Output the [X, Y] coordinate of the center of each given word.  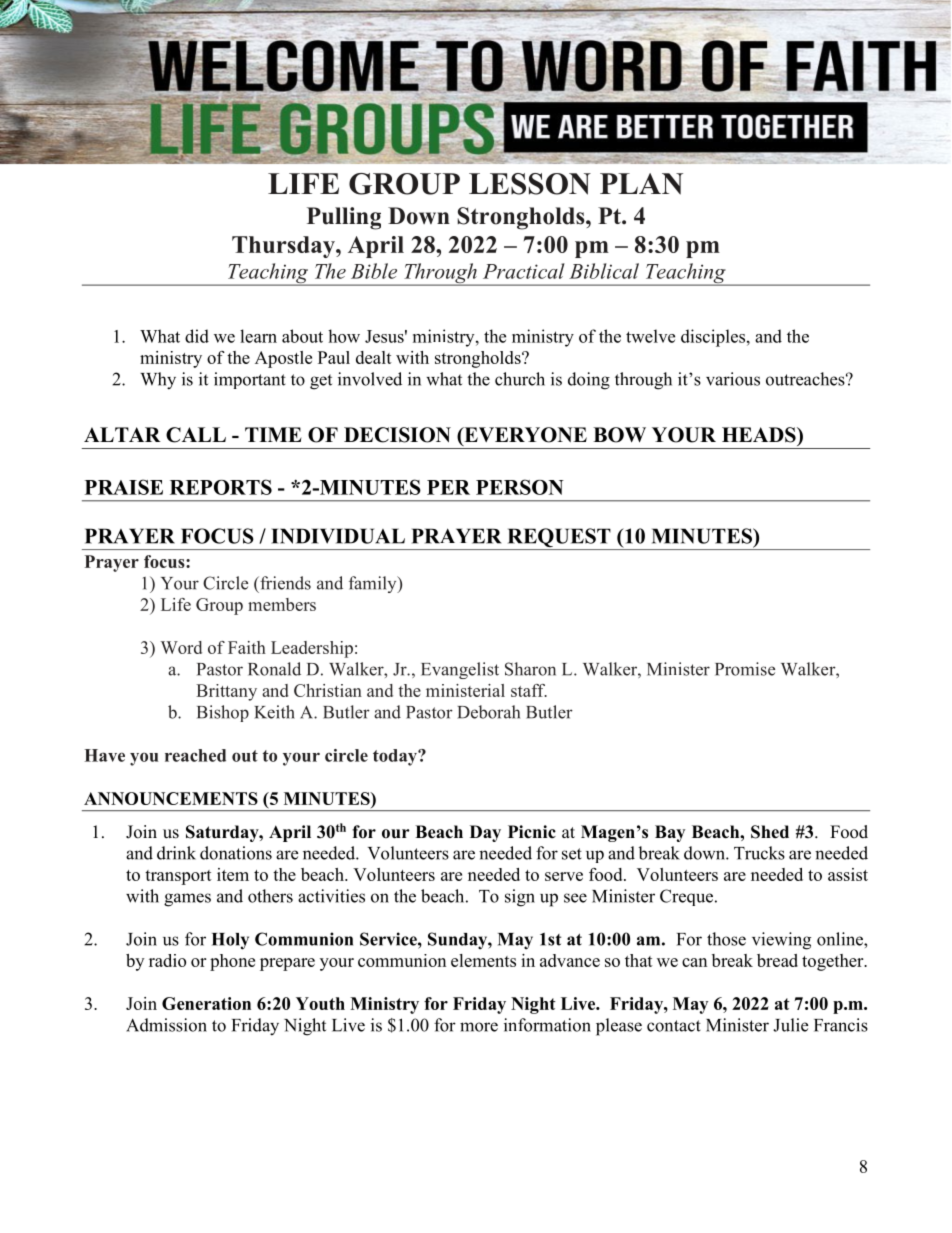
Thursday [284, 247]
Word [181, 647]
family [374, 584]
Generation [206, 1003]
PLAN [641, 184]
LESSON [530, 184]
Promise [745, 669]
